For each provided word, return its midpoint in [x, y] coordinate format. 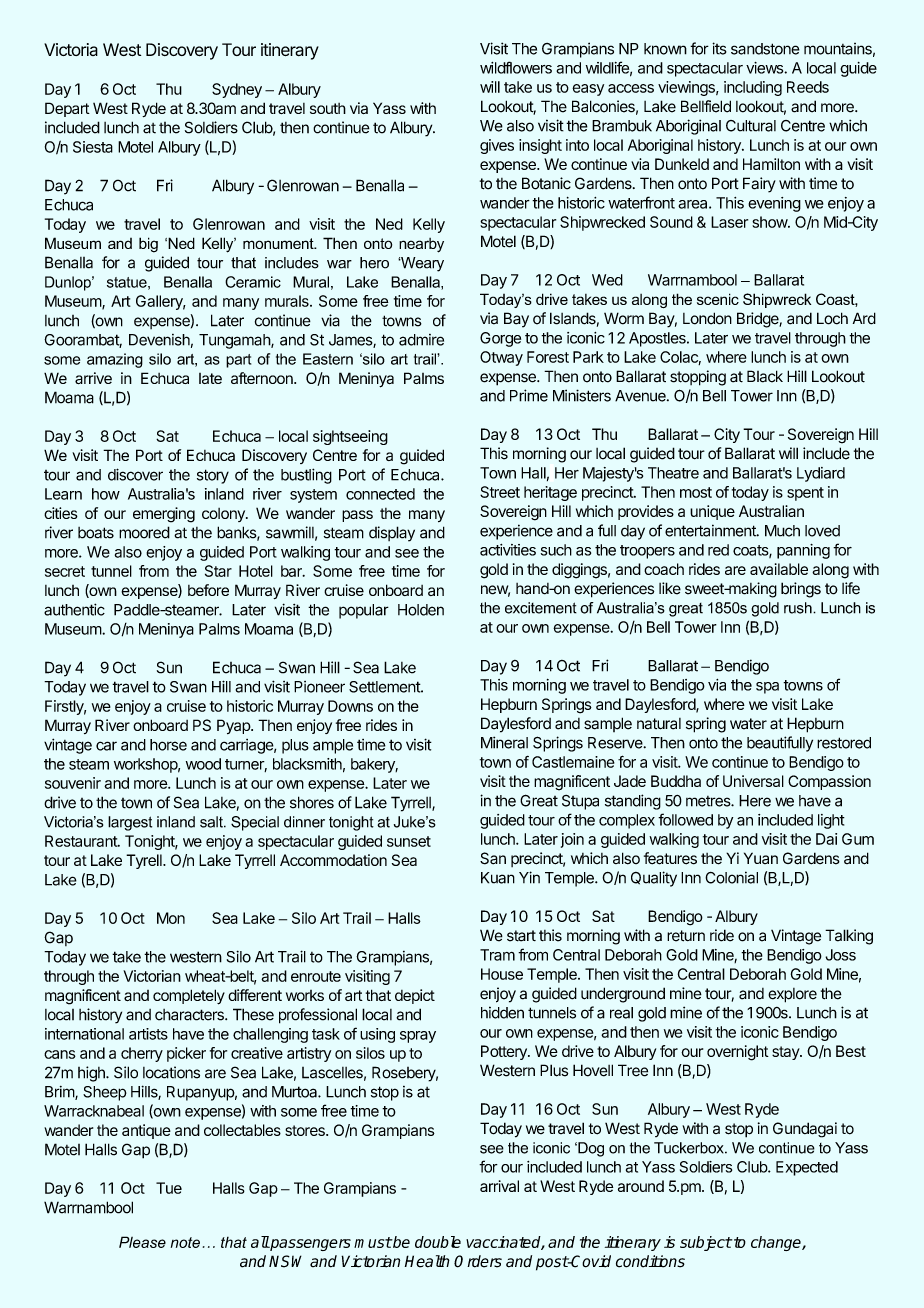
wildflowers [516, 67]
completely [189, 997]
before [208, 590]
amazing [115, 360]
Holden [421, 610]
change [777, 1243]
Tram [497, 955]
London [707, 318]
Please [142, 1242]
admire [421, 340]
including [753, 88]
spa [767, 688]
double [438, 1242]
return [686, 936]
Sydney [237, 90]
